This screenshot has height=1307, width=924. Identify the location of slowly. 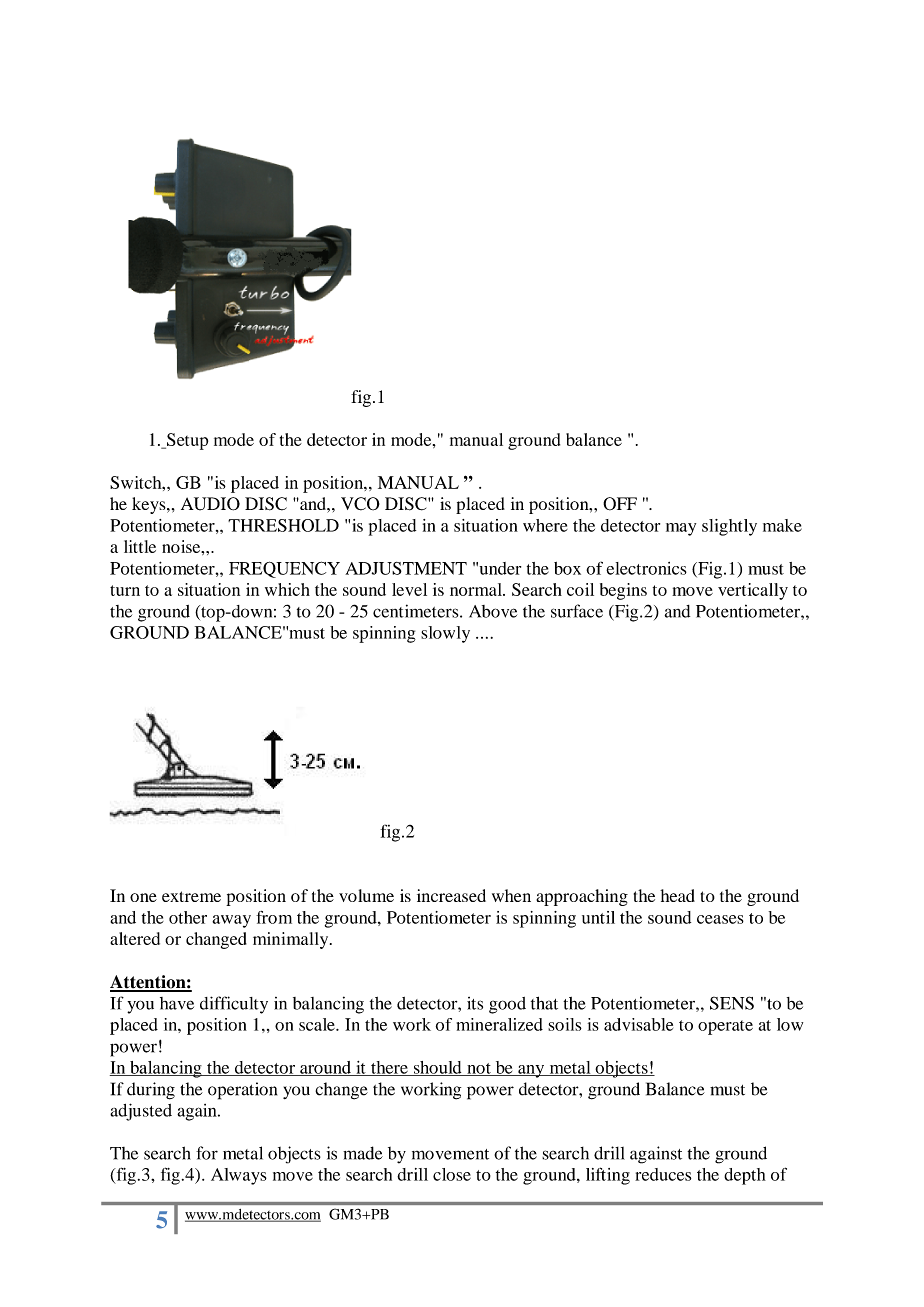
(445, 634).
